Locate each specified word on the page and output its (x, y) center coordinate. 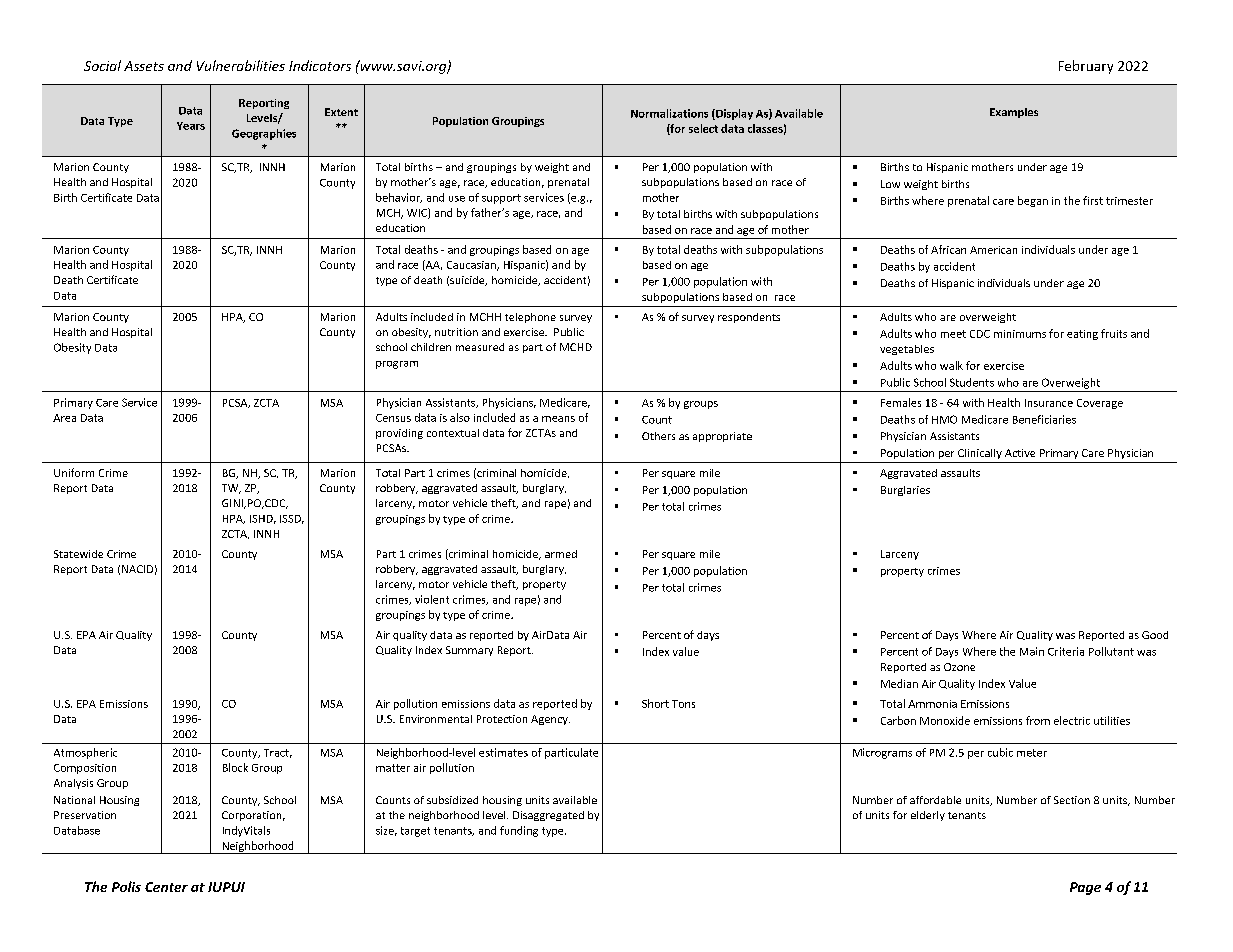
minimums (1020, 334)
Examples (1014, 113)
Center (166, 887)
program (397, 365)
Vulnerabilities (241, 65)
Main (1032, 651)
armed (561, 554)
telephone (530, 318)
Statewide (78, 554)
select (703, 128)
